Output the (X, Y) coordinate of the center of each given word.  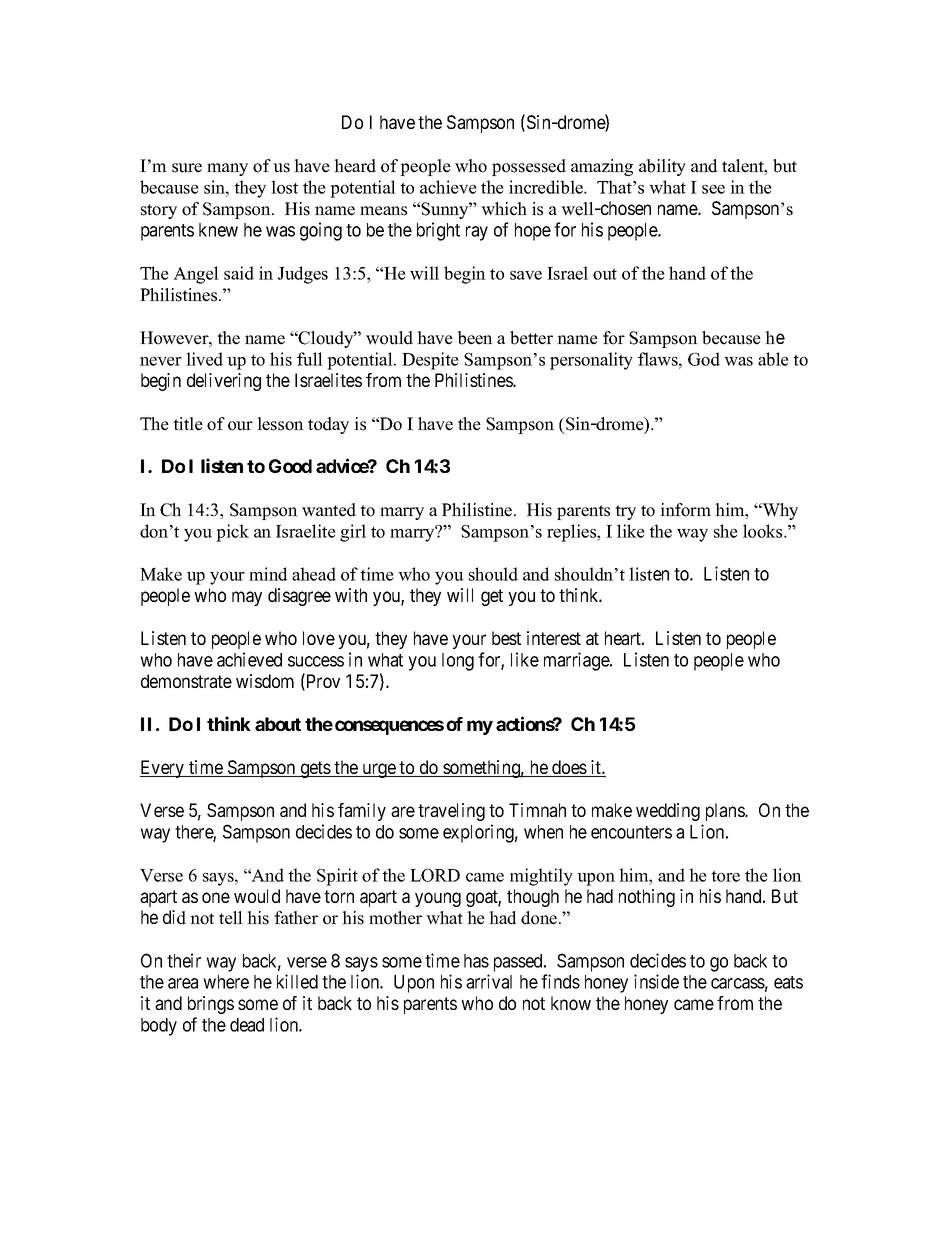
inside (656, 981)
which (504, 209)
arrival (489, 981)
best (506, 638)
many (227, 169)
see (713, 189)
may (247, 598)
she (726, 531)
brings (211, 1005)
